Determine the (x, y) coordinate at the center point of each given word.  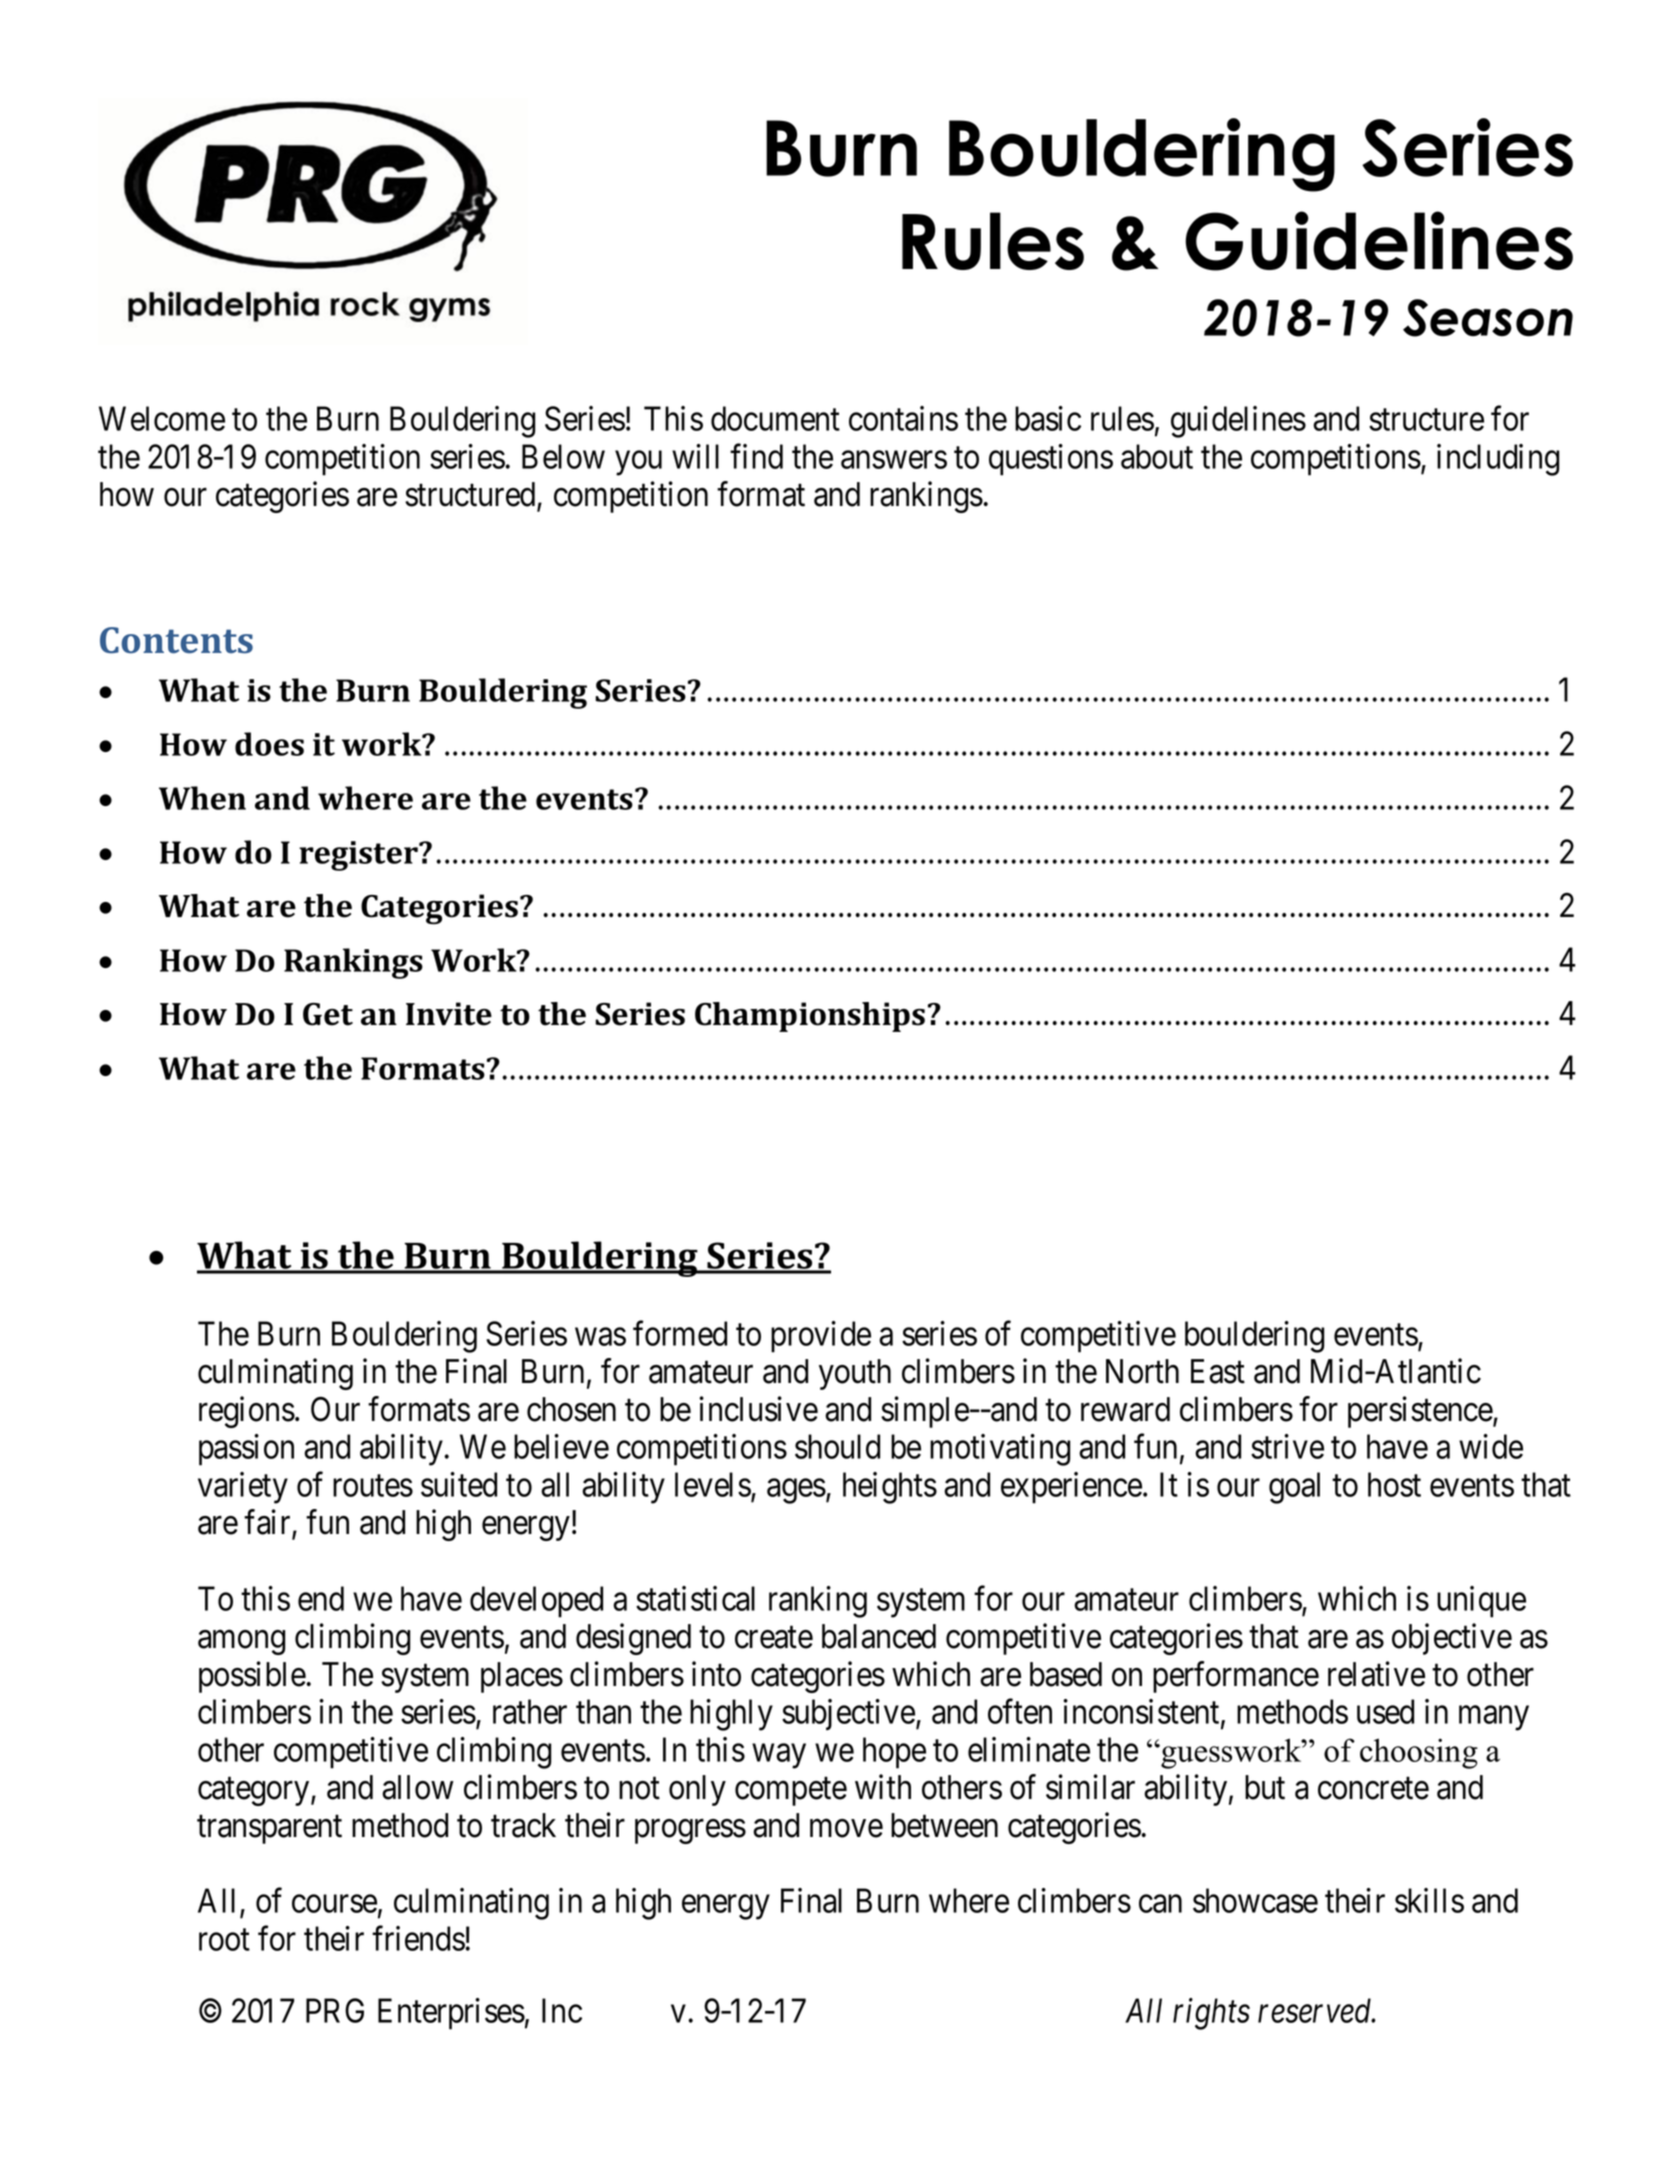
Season (1488, 318)
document (775, 418)
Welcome (162, 418)
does (269, 744)
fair (268, 1523)
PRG (335, 2010)
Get (328, 1014)
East (1218, 1371)
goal (1294, 1488)
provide (821, 1337)
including (1498, 460)
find (756, 456)
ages (796, 1491)
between (944, 1825)
